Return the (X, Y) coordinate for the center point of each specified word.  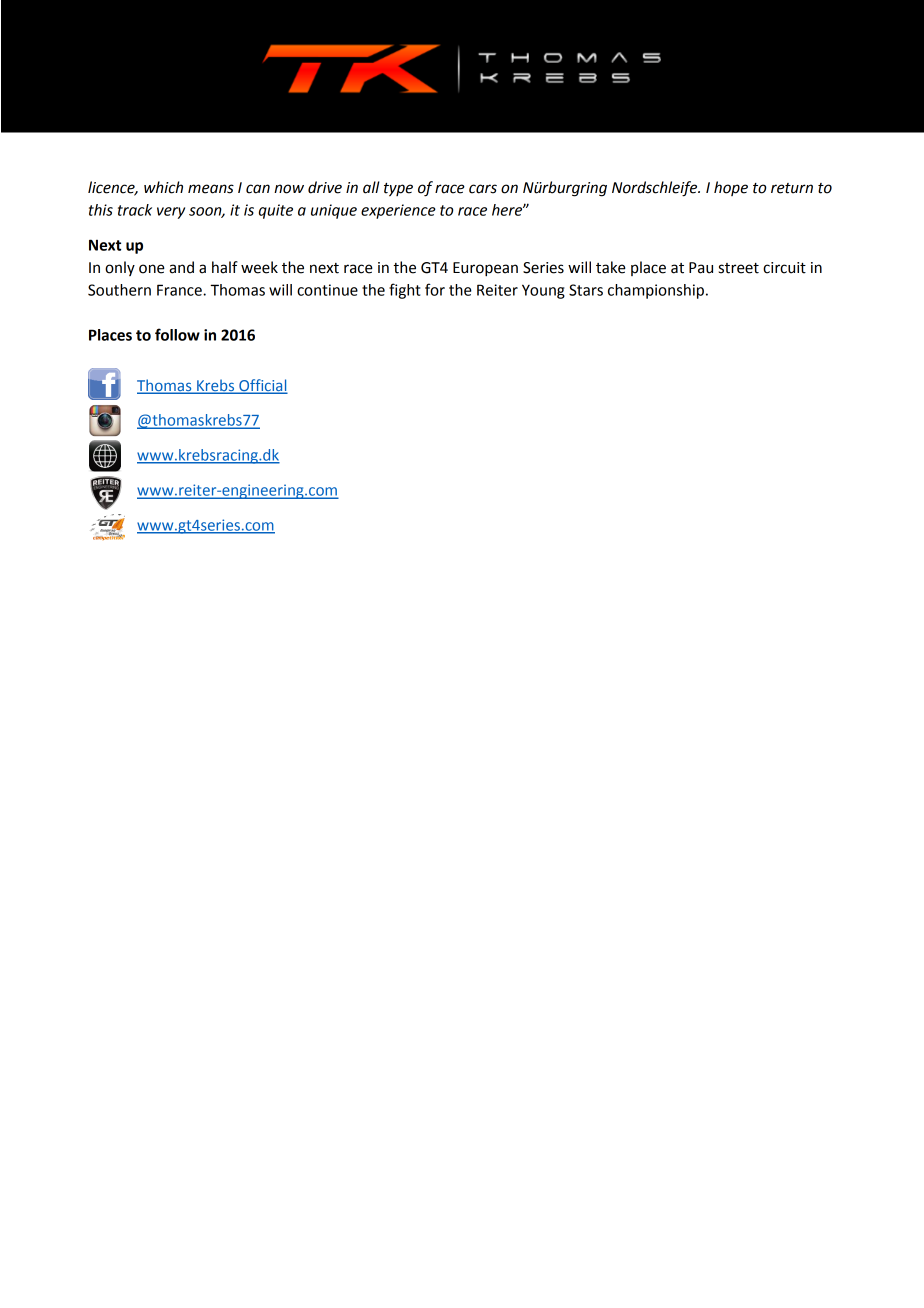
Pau (701, 268)
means (211, 189)
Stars (586, 290)
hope (731, 188)
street (739, 268)
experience (398, 211)
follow (177, 334)
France (180, 290)
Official (262, 386)
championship (656, 291)
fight (404, 291)
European (485, 269)
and (181, 267)
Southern (119, 290)
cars (483, 189)
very (171, 213)
